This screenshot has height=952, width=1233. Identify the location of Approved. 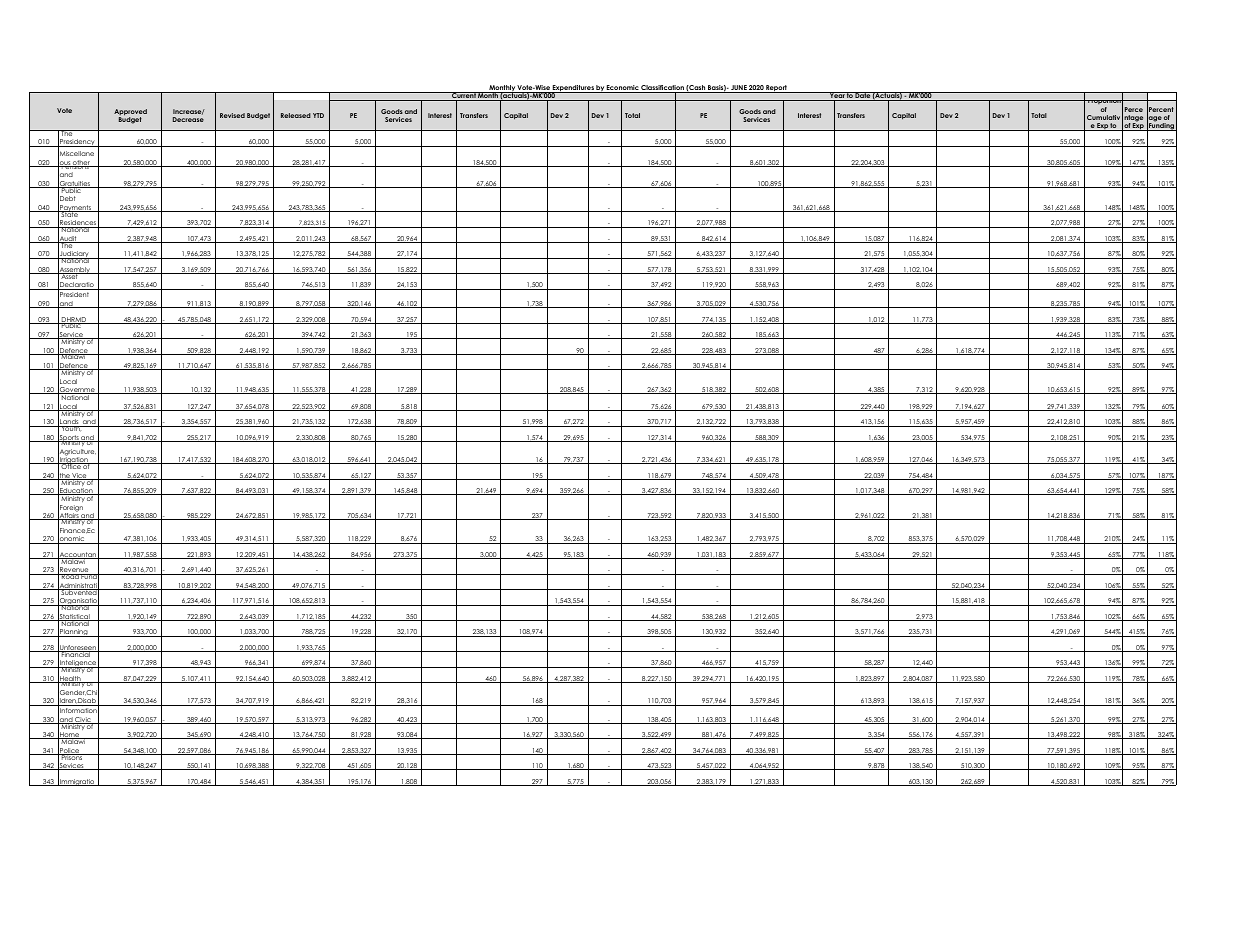
(130, 113).
